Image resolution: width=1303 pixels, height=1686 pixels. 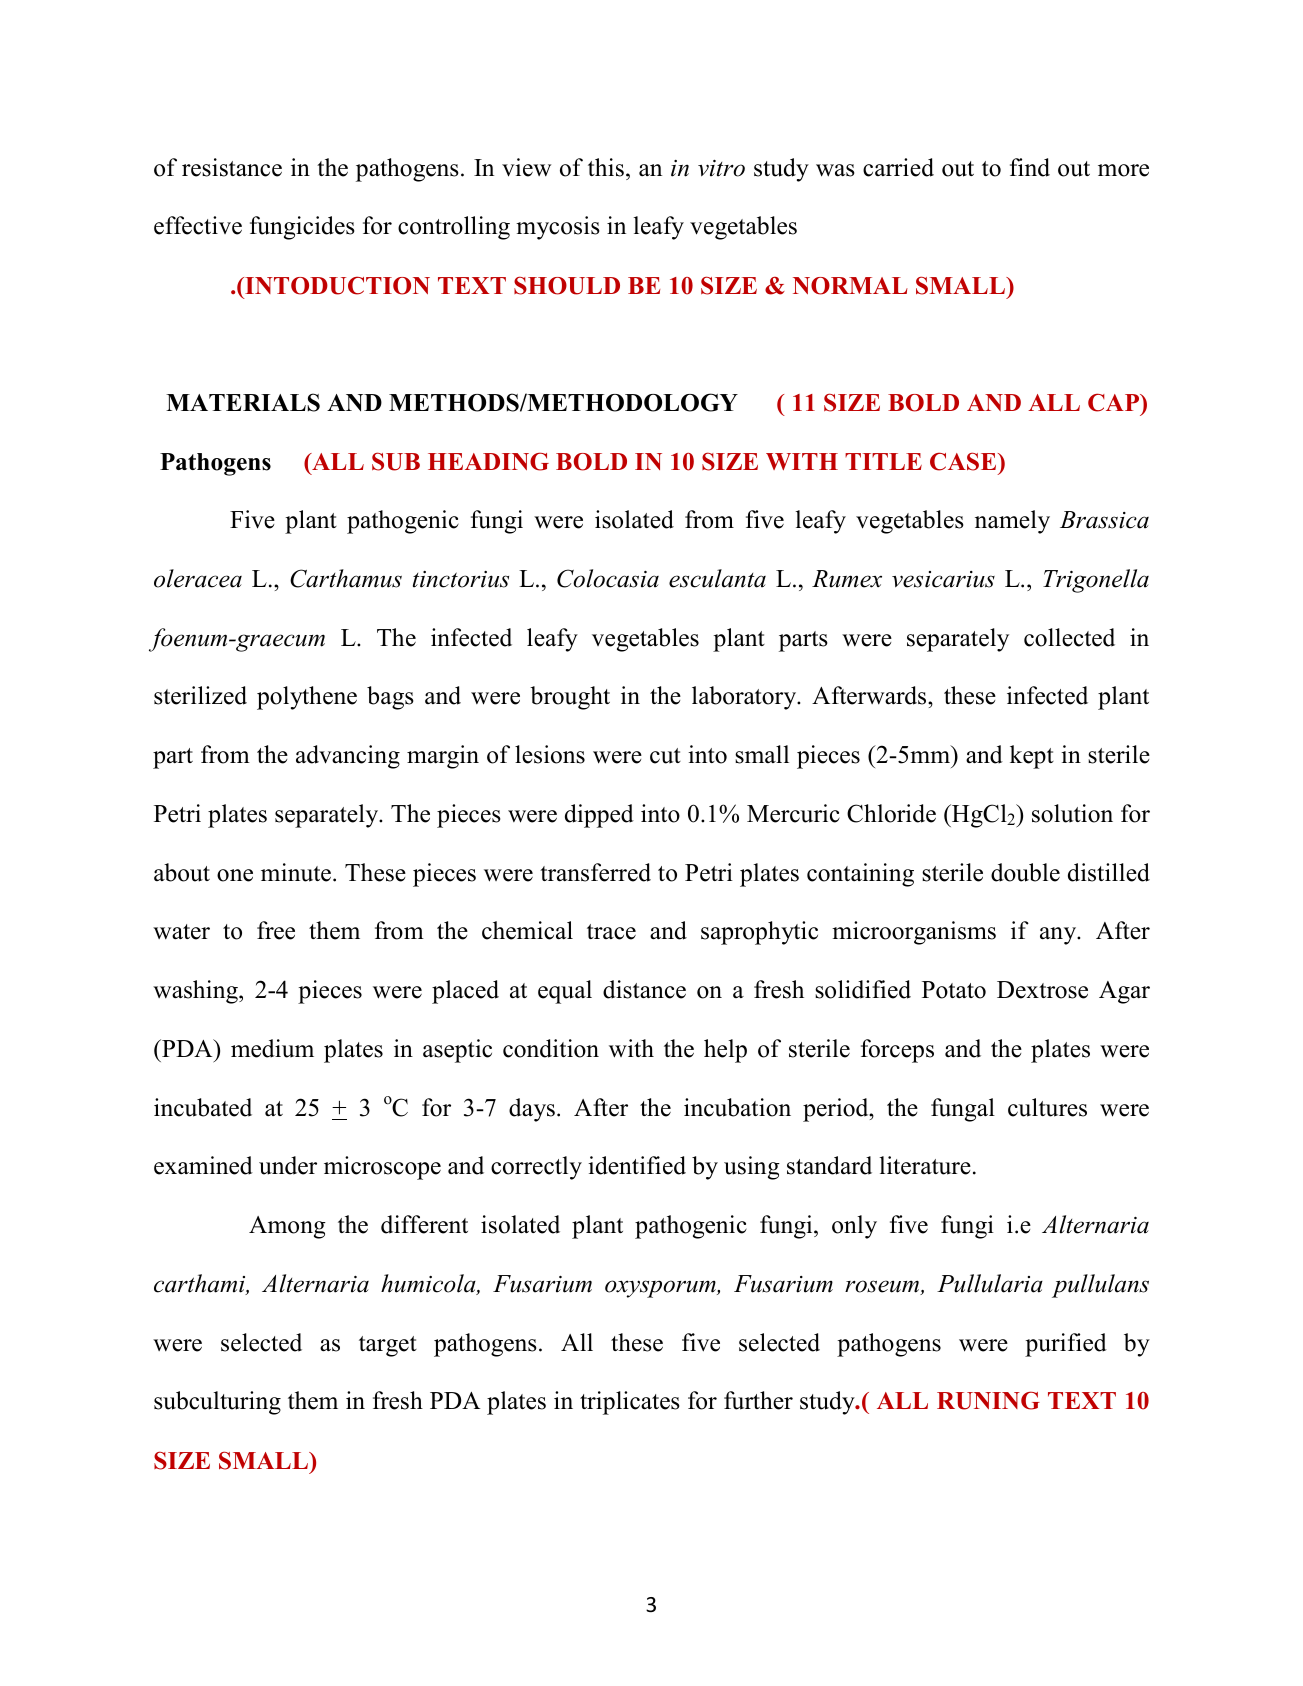 What do you see at coordinates (606, 167) in the screenshot?
I see `this` at bounding box center [606, 167].
